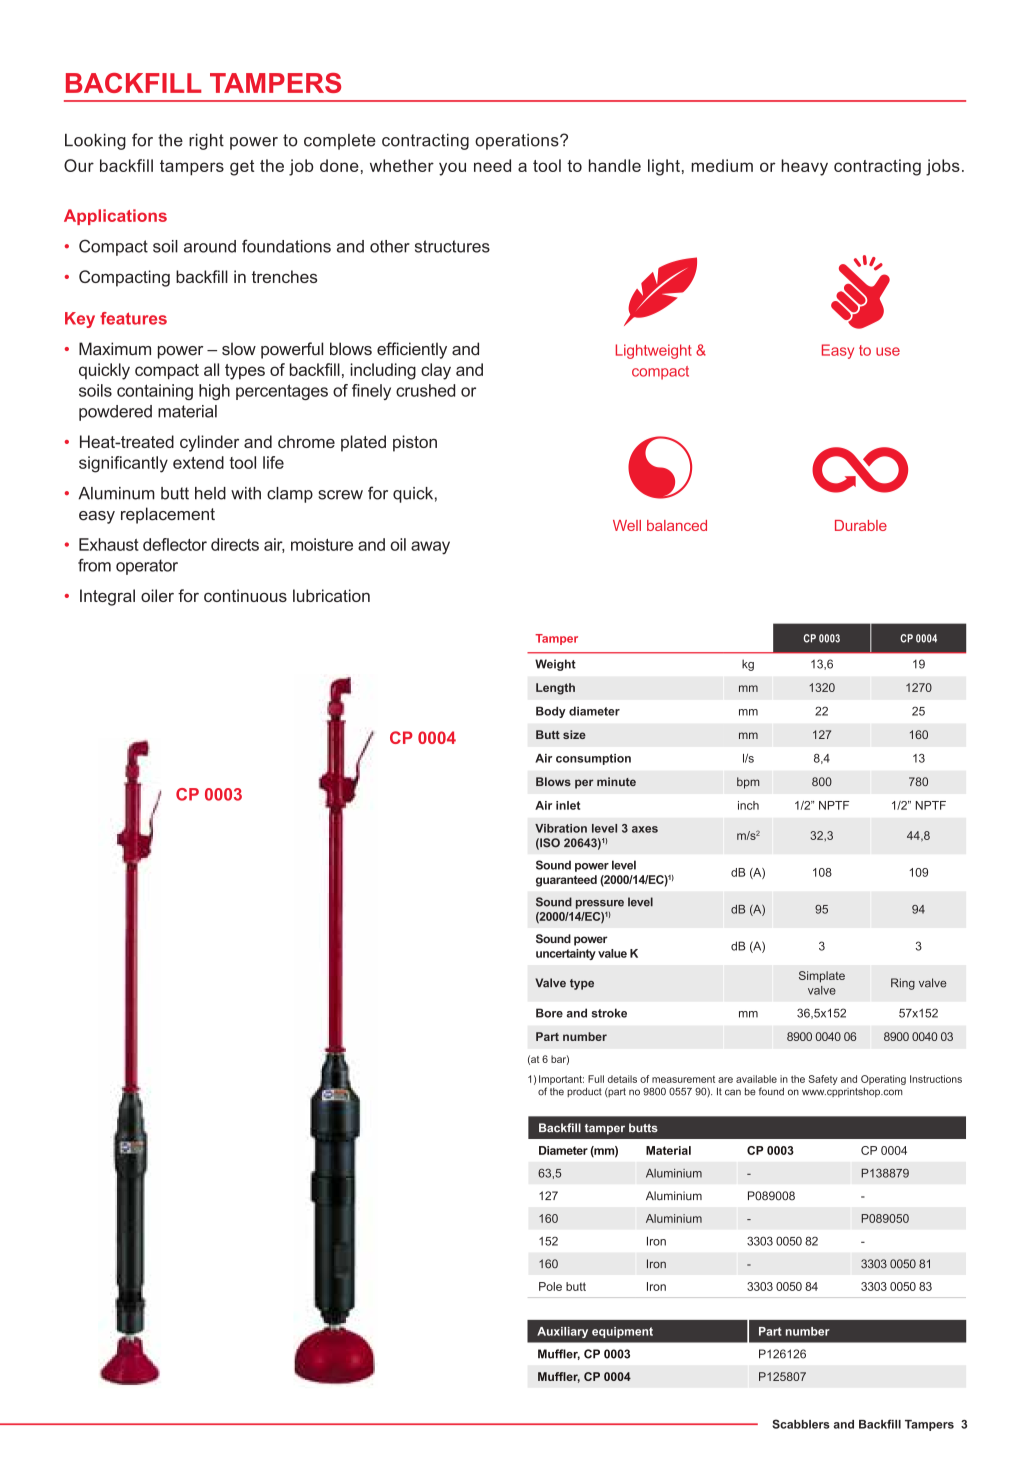 The width and height of the page is (1030, 1457). Describe the element at coordinates (206, 142) in the page. I see `right` at that location.
